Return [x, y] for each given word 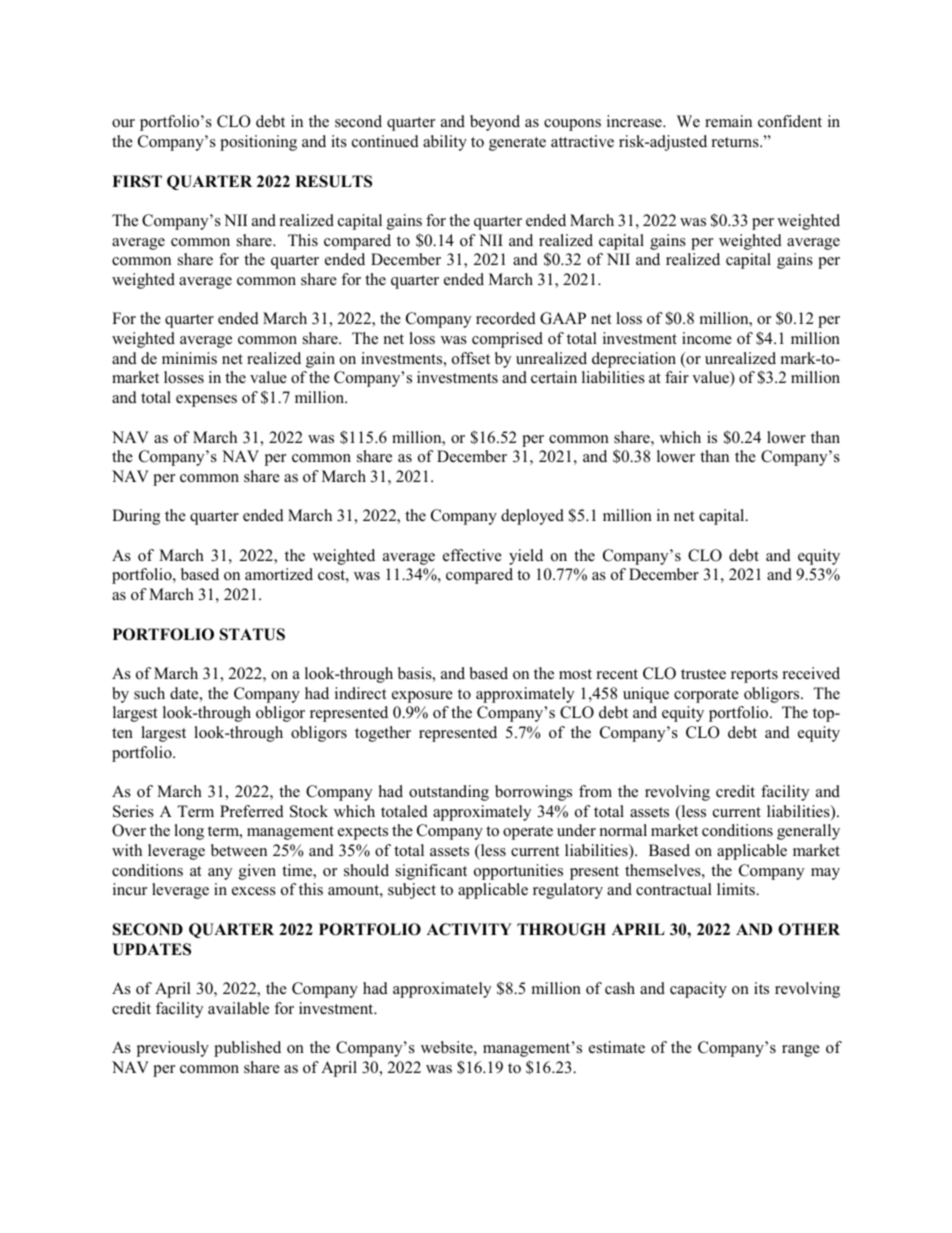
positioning [258, 143]
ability [445, 143]
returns [736, 142]
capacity [698, 990]
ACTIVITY [469, 929]
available [238, 1008]
